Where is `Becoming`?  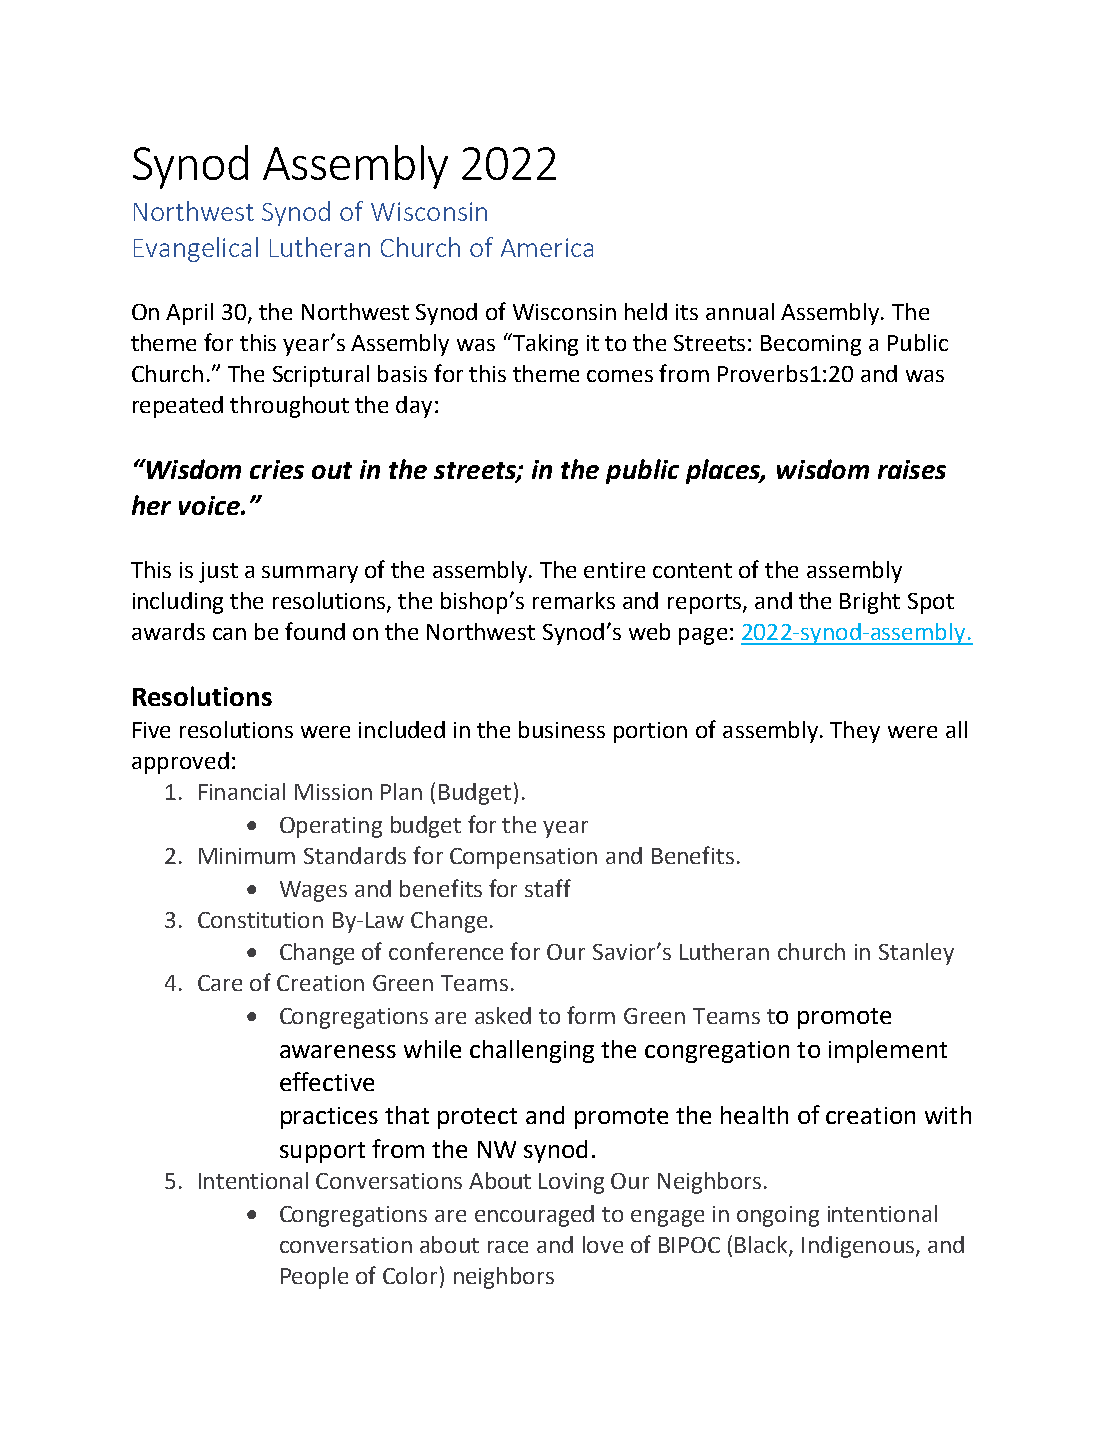 Becoming is located at coordinates (811, 345).
